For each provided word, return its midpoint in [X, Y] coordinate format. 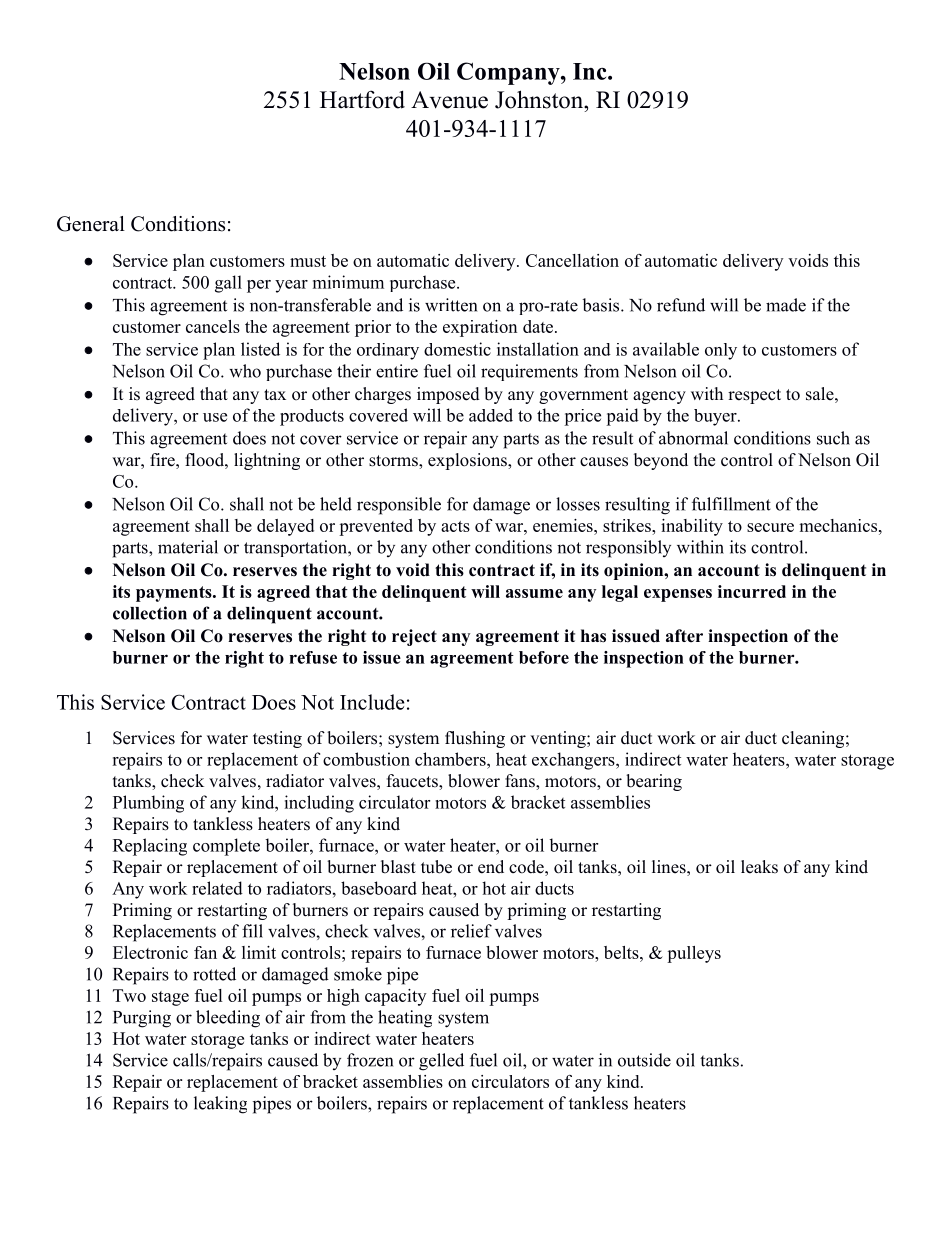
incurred [752, 591]
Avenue [449, 100]
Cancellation [572, 260]
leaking [220, 1105]
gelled [441, 1062]
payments [175, 594]
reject [414, 637]
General [91, 224]
